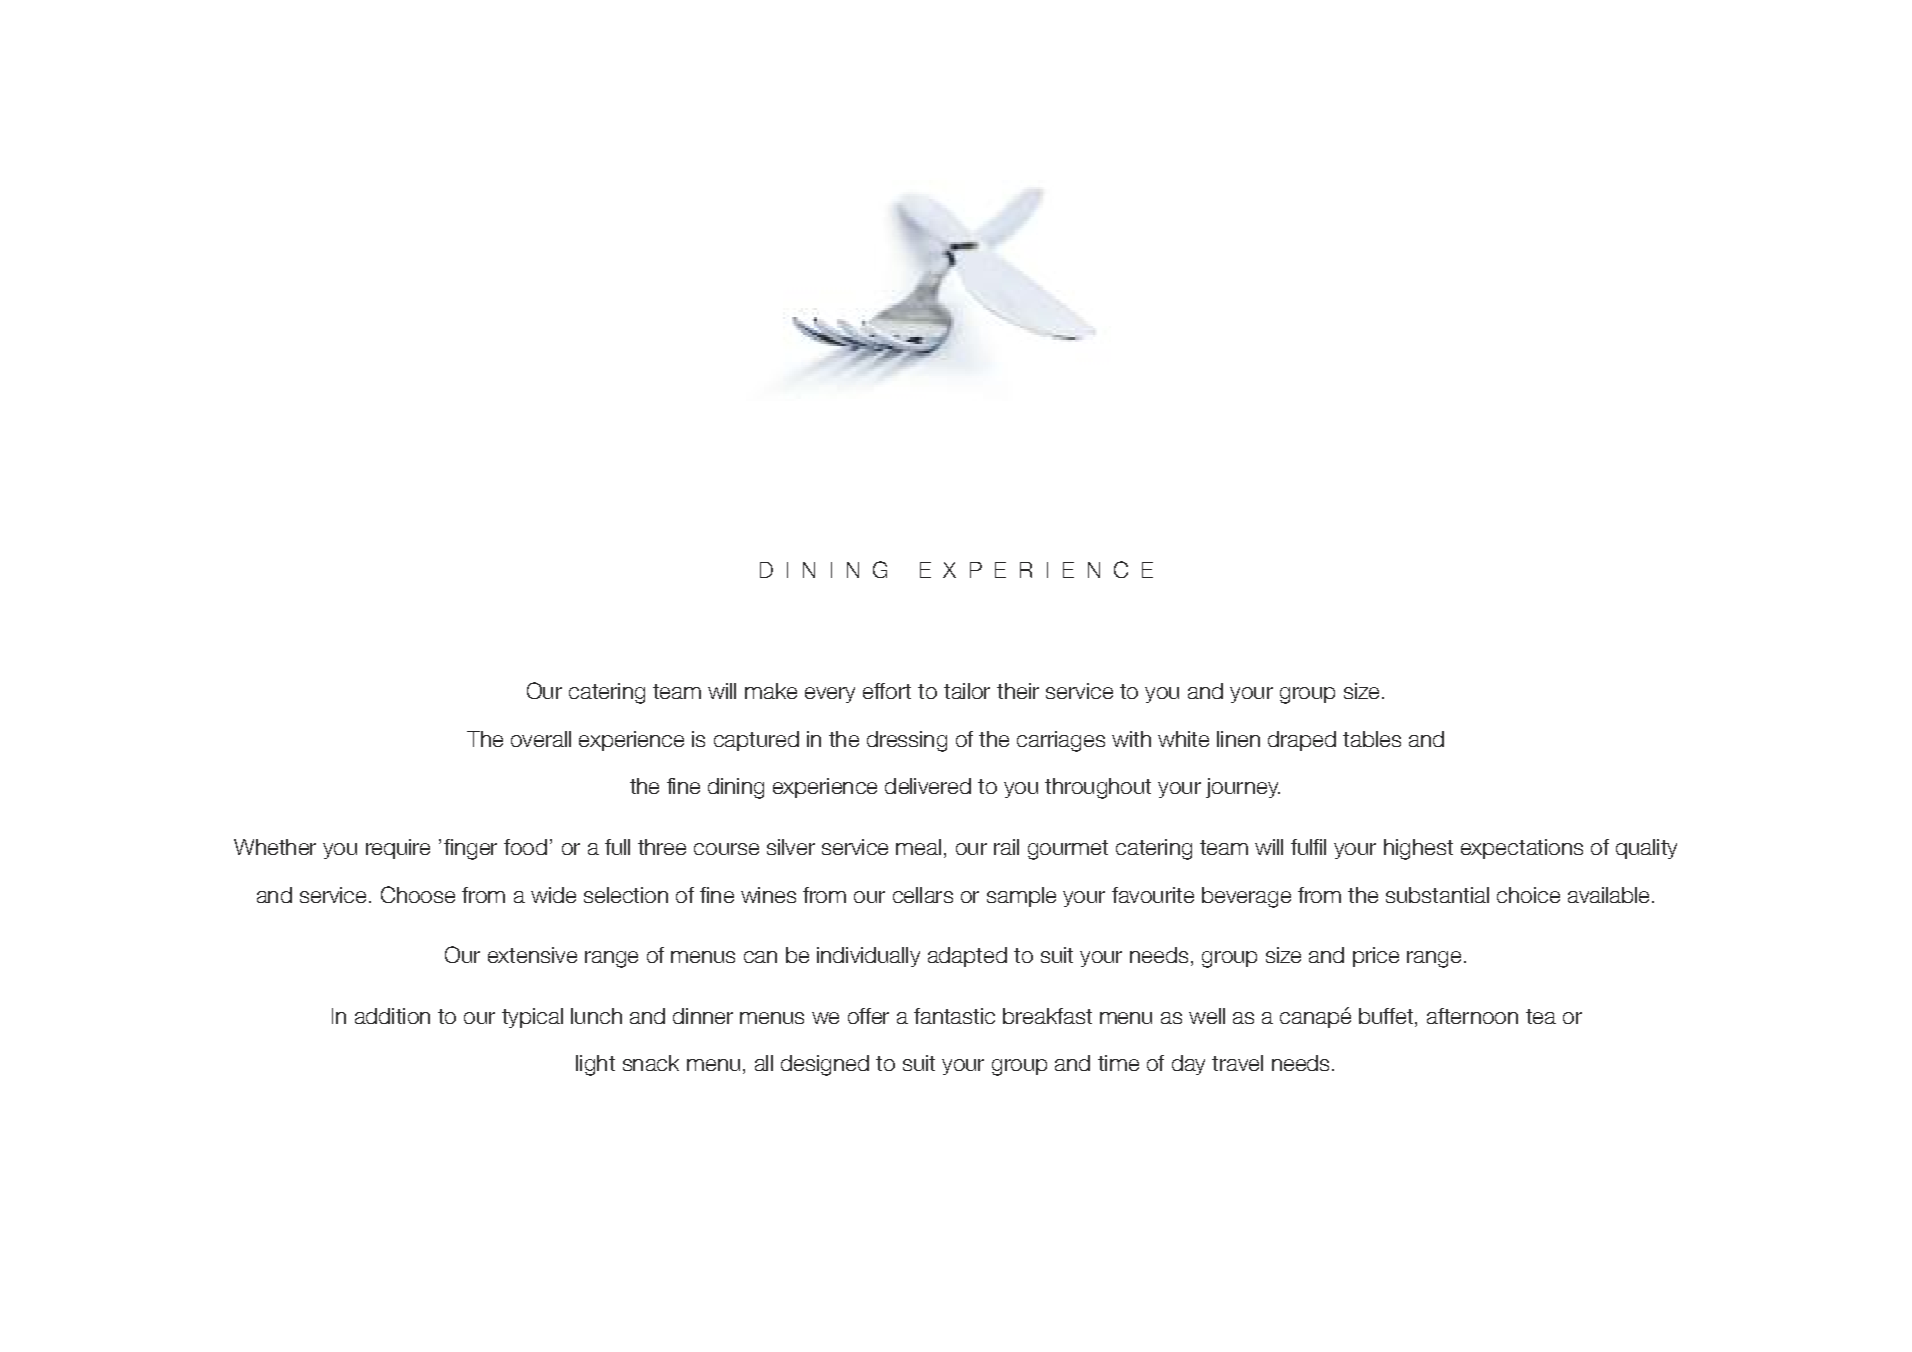  Describe the element at coordinates (928, 786) in the screenshot. I see `delivered` at that location.
